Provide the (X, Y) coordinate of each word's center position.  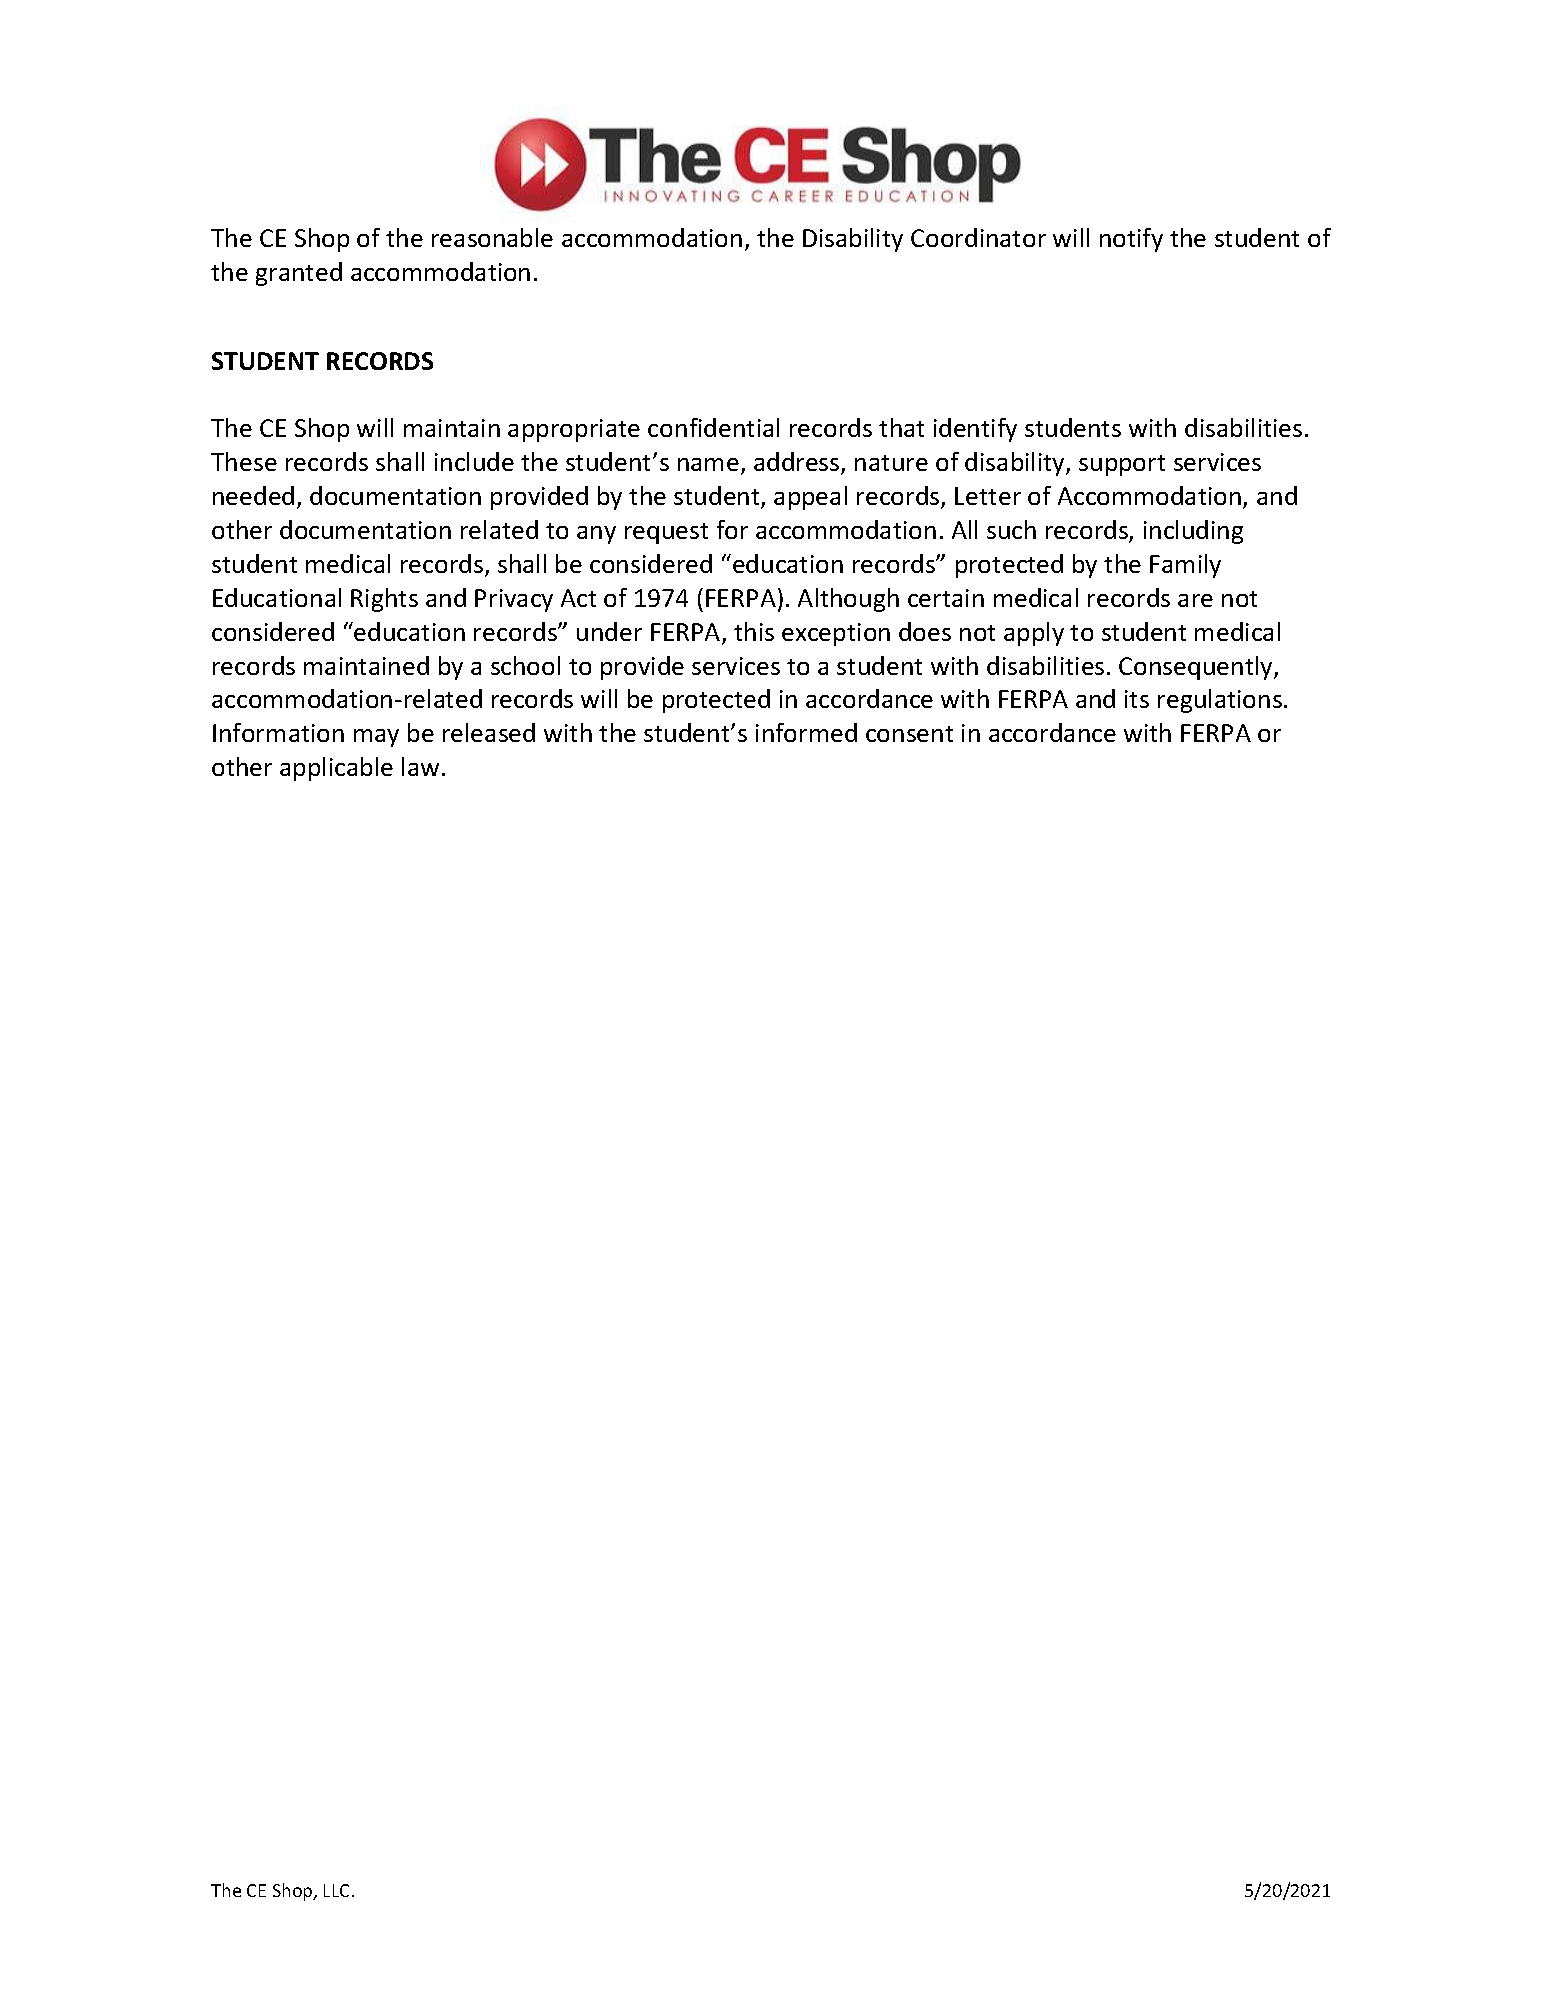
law (420, 766)
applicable (336, 769)
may (376, 738)
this (754, 631)
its (1137, 699)
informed (806, 732)
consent (909, 734)
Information (278, 732)
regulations (1220, 701)
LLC (338, 1890)
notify (1131, 240)
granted (299, 274)
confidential (713, 427)
